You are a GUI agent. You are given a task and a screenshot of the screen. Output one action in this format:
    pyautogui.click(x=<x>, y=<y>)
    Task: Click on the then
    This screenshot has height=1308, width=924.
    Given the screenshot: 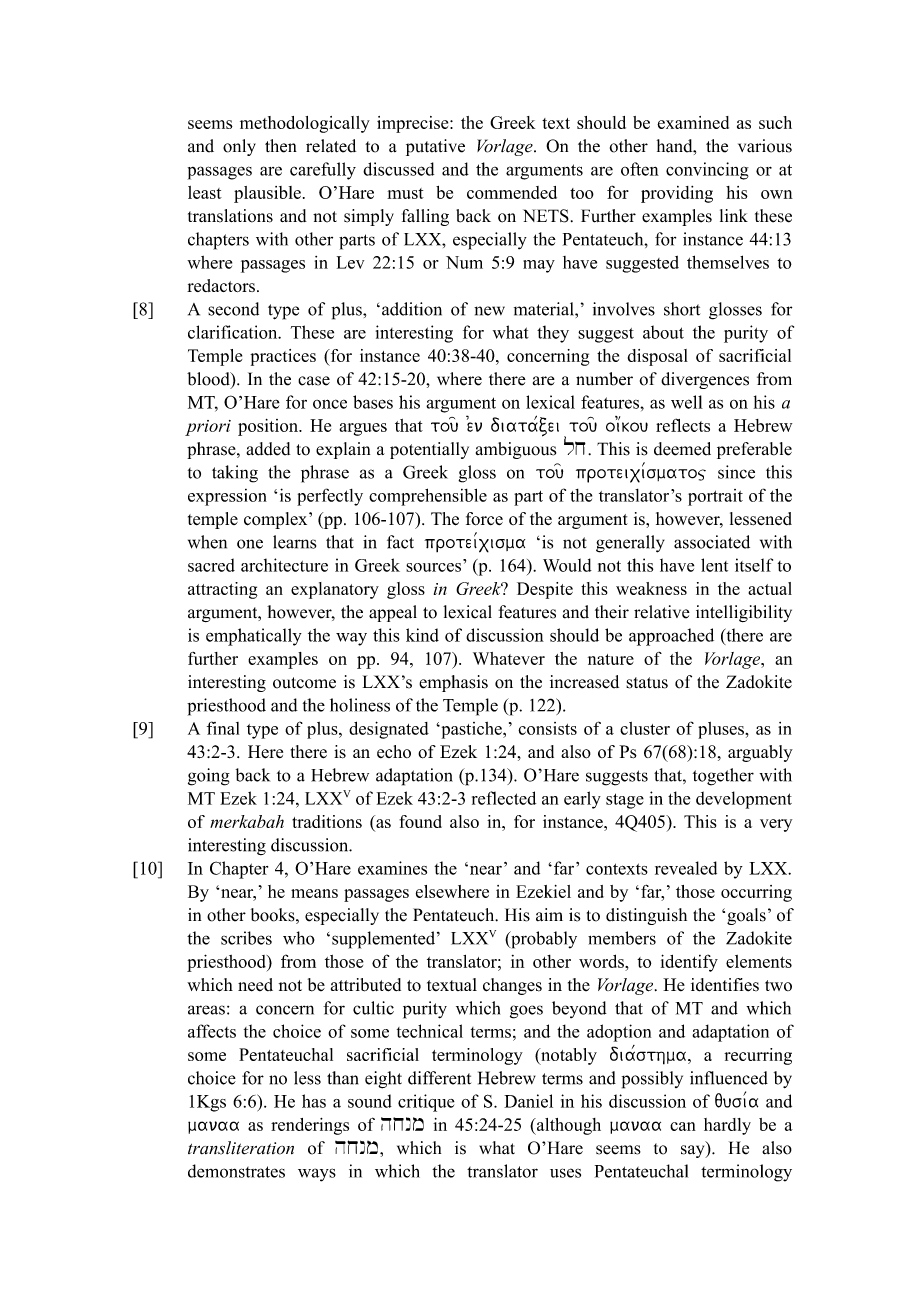 What is the action you would take?
    pyautogui.click(x=281, y=146)
